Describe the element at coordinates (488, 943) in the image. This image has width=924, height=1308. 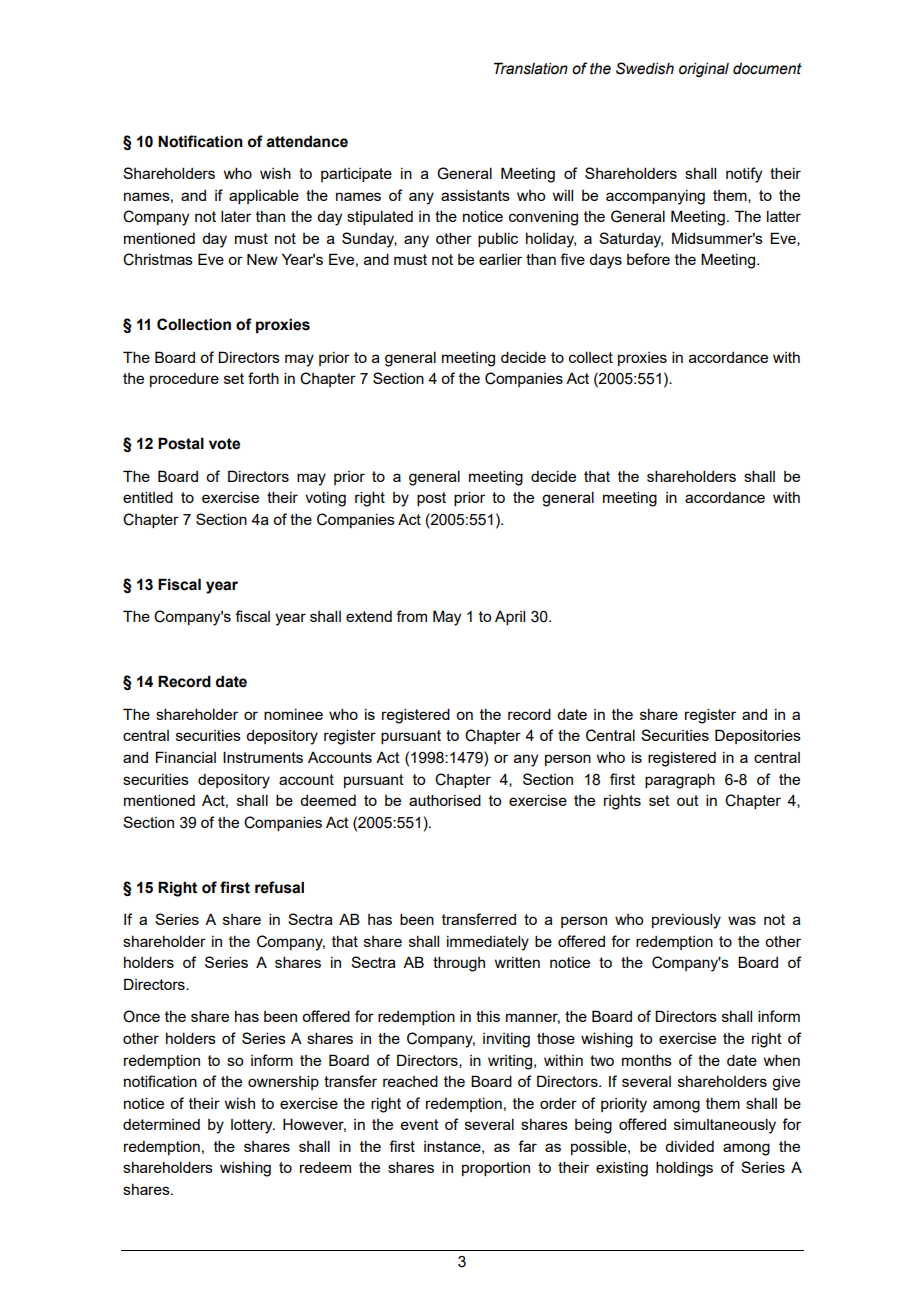
I see `immediately` at that location.
